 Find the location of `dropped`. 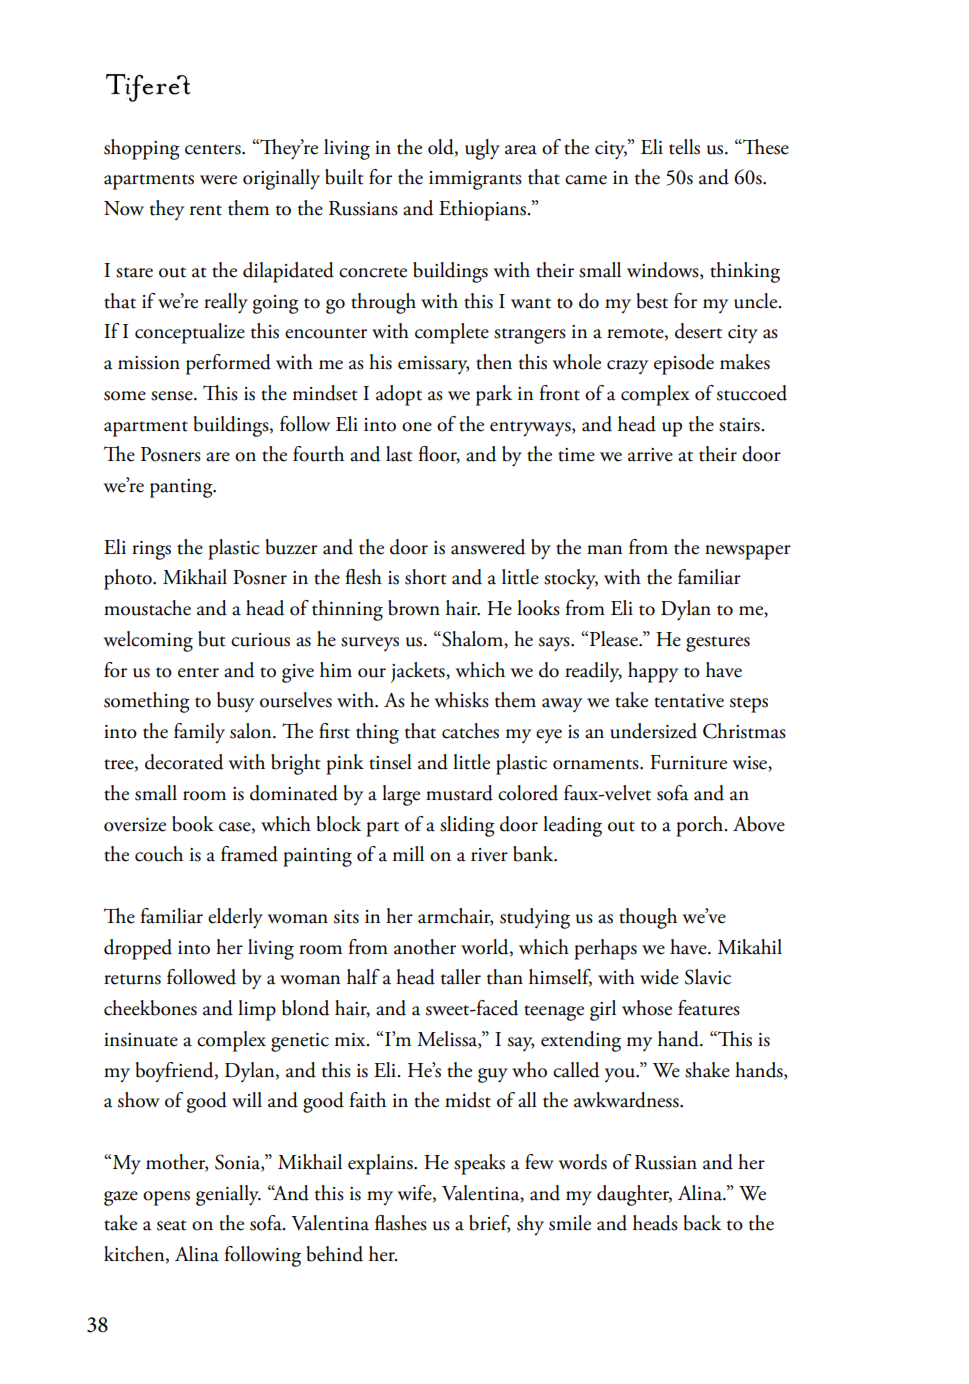

dropped is located at coordinates (138, 949).
